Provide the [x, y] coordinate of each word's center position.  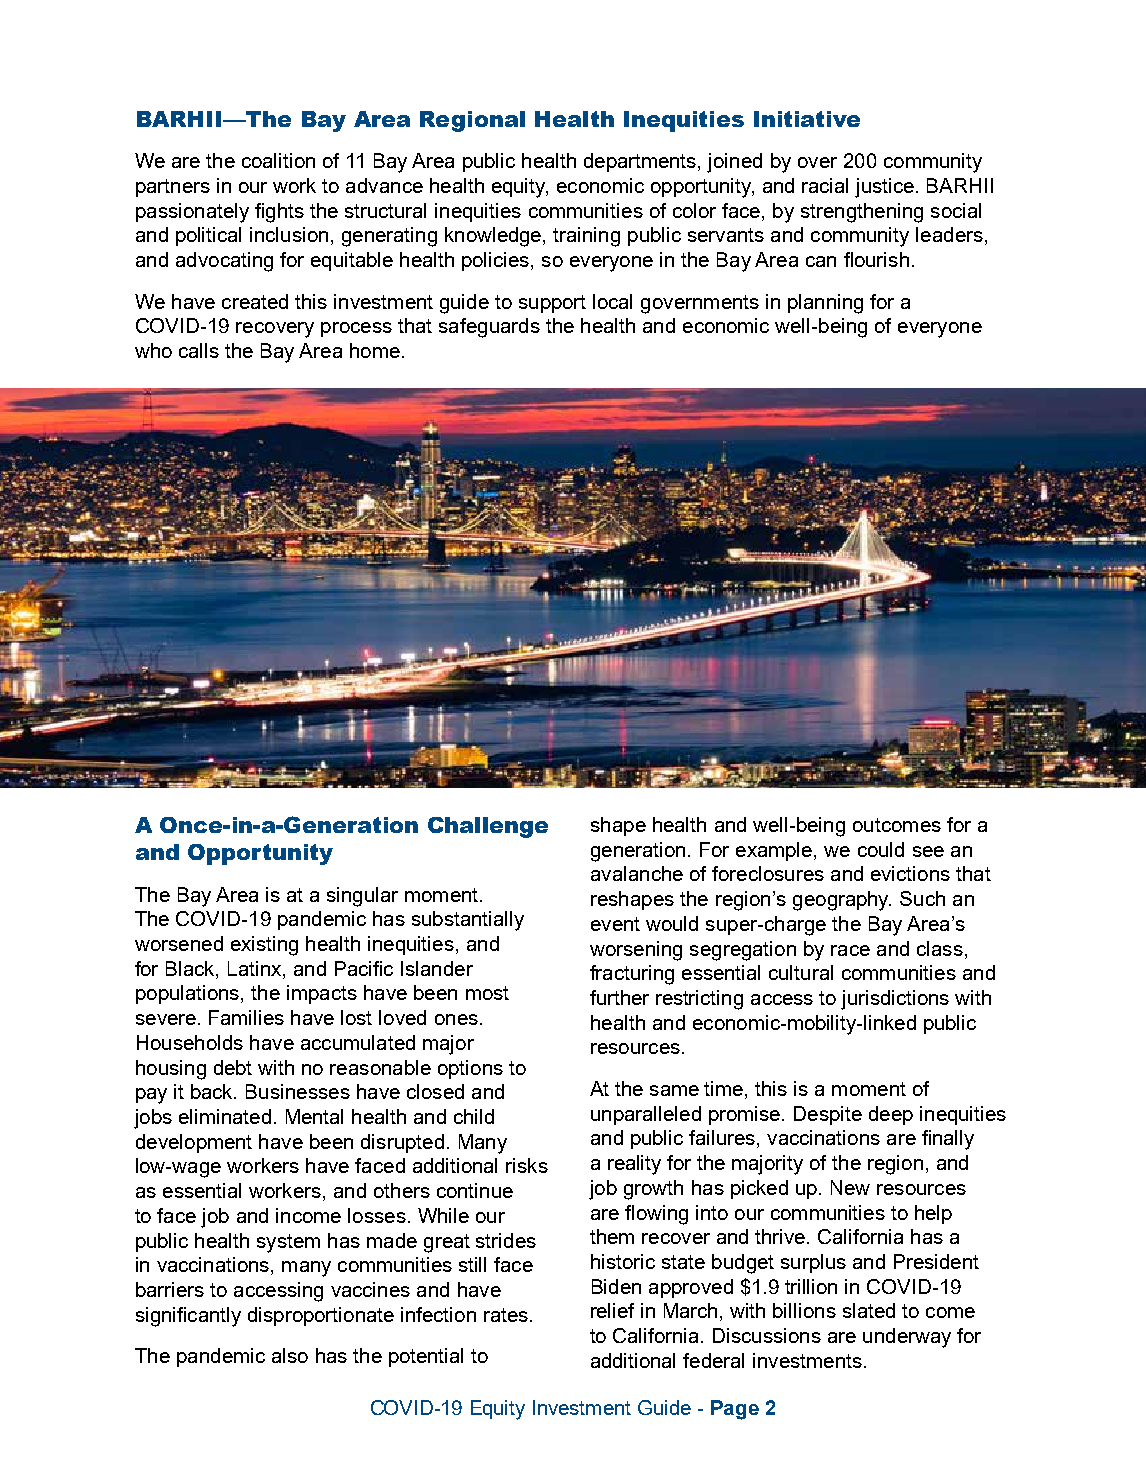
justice [886, 188]
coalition [278, 160]
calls [199, 350]
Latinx [256, 968]
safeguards [489, 328]
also [290, 1355]
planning [825, 304]
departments [641, 162]
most [487, 993]
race [850, 950]
